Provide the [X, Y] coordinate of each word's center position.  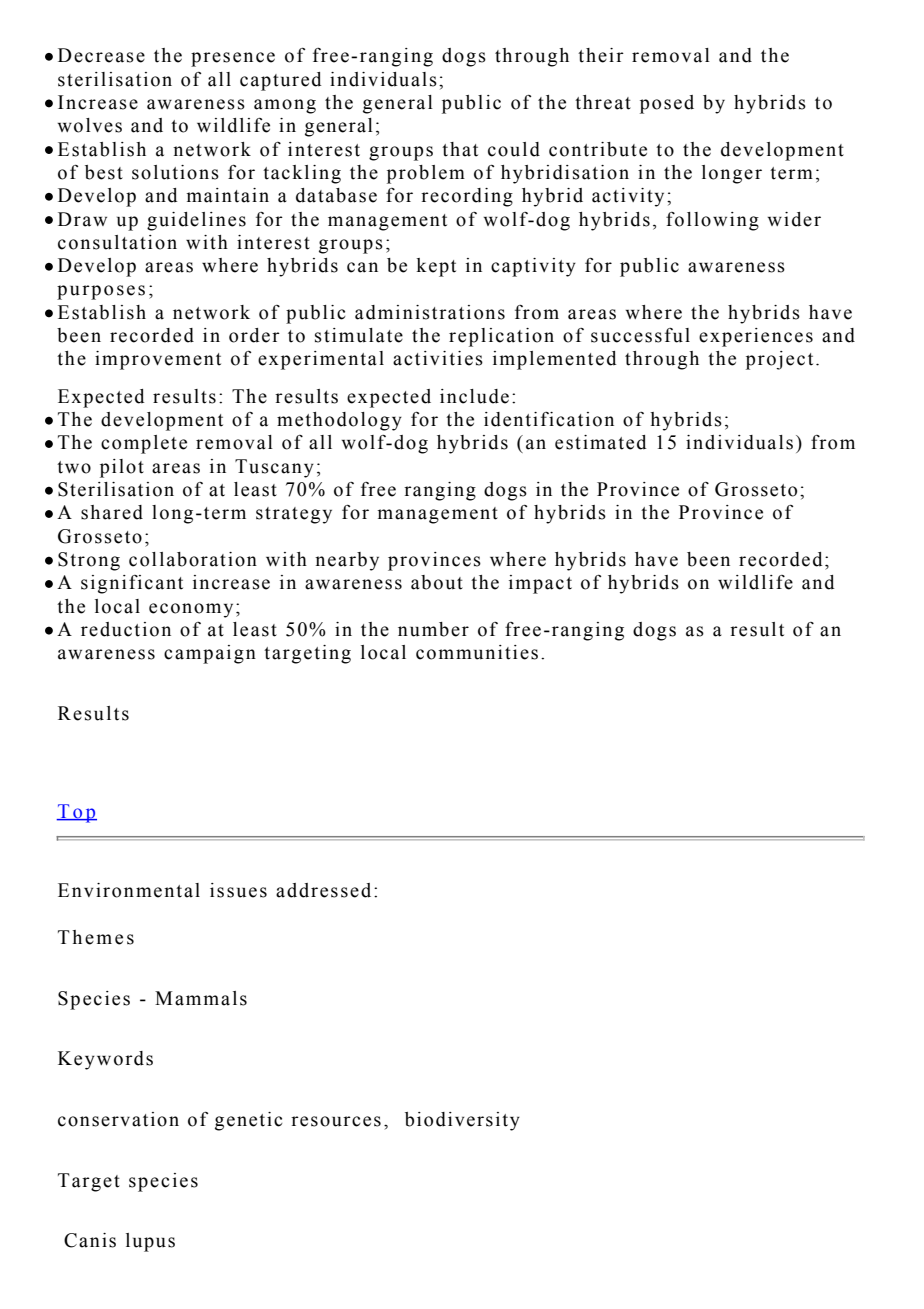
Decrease [101, 55]
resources [336, 1121]
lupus [150, 1242]
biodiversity [462, 1121]
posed [667, 104]
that [460, 149]
